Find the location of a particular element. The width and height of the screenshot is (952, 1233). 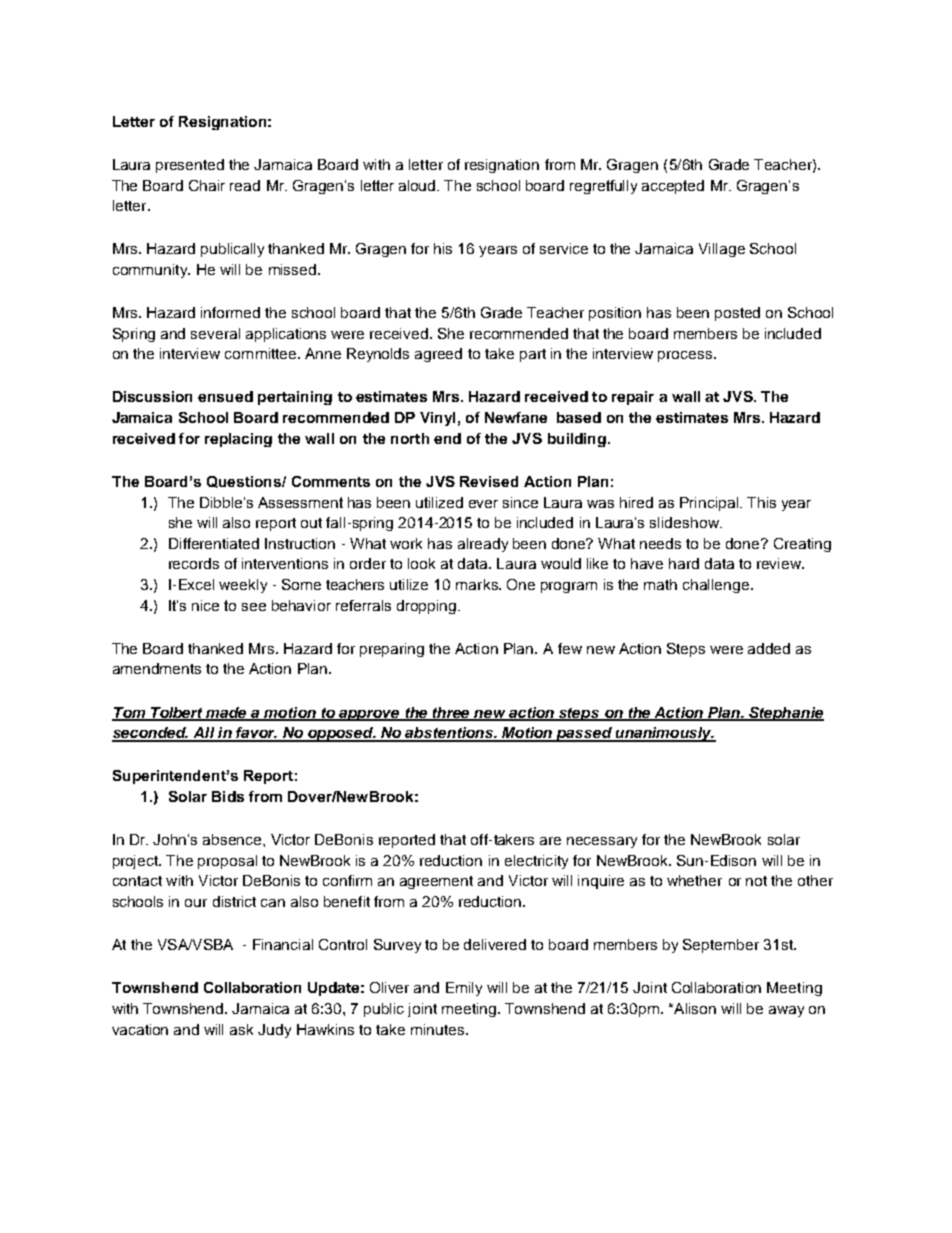

challenge is located at coordinates (716, 586).
